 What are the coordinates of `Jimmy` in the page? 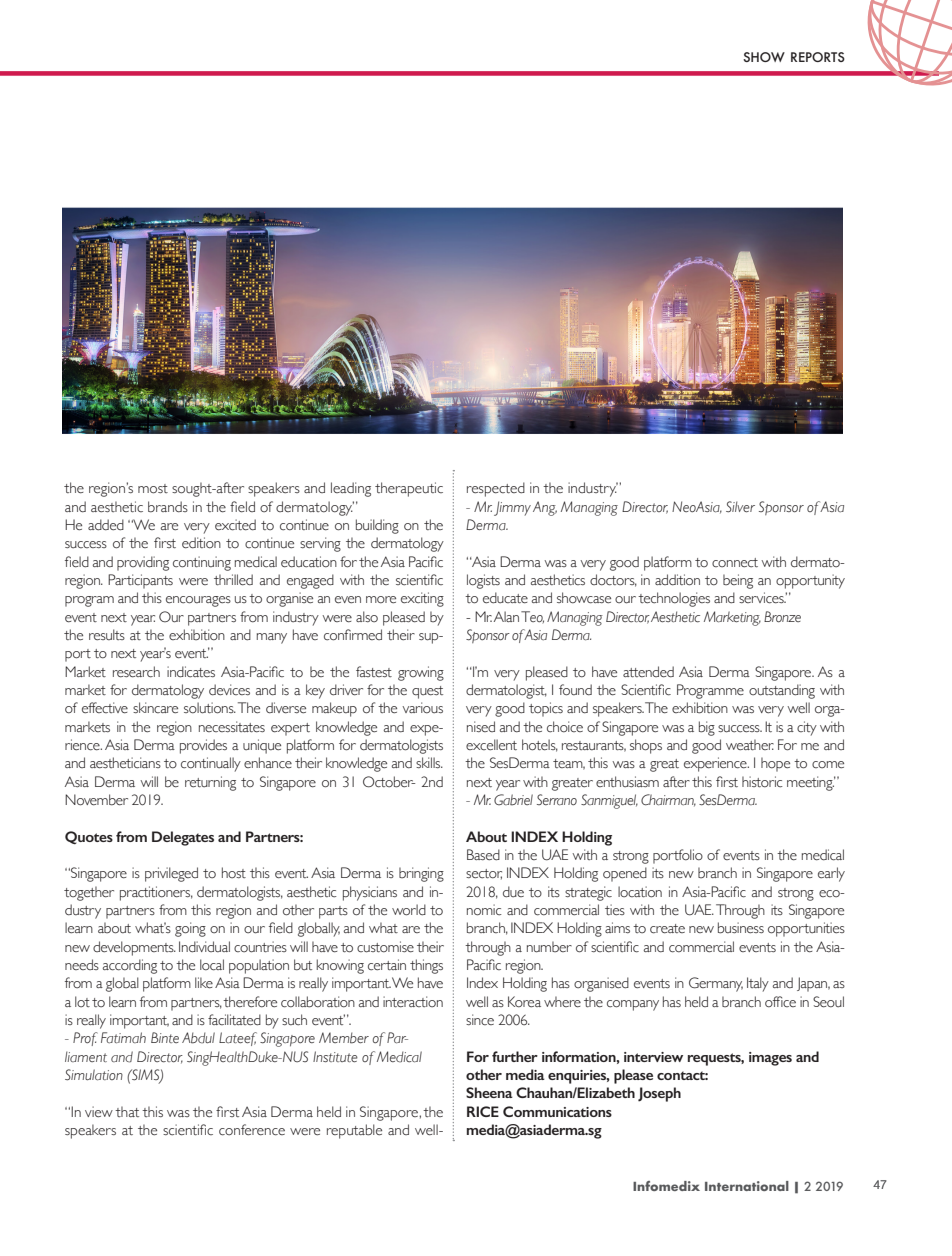 It's located at (512, 508).
